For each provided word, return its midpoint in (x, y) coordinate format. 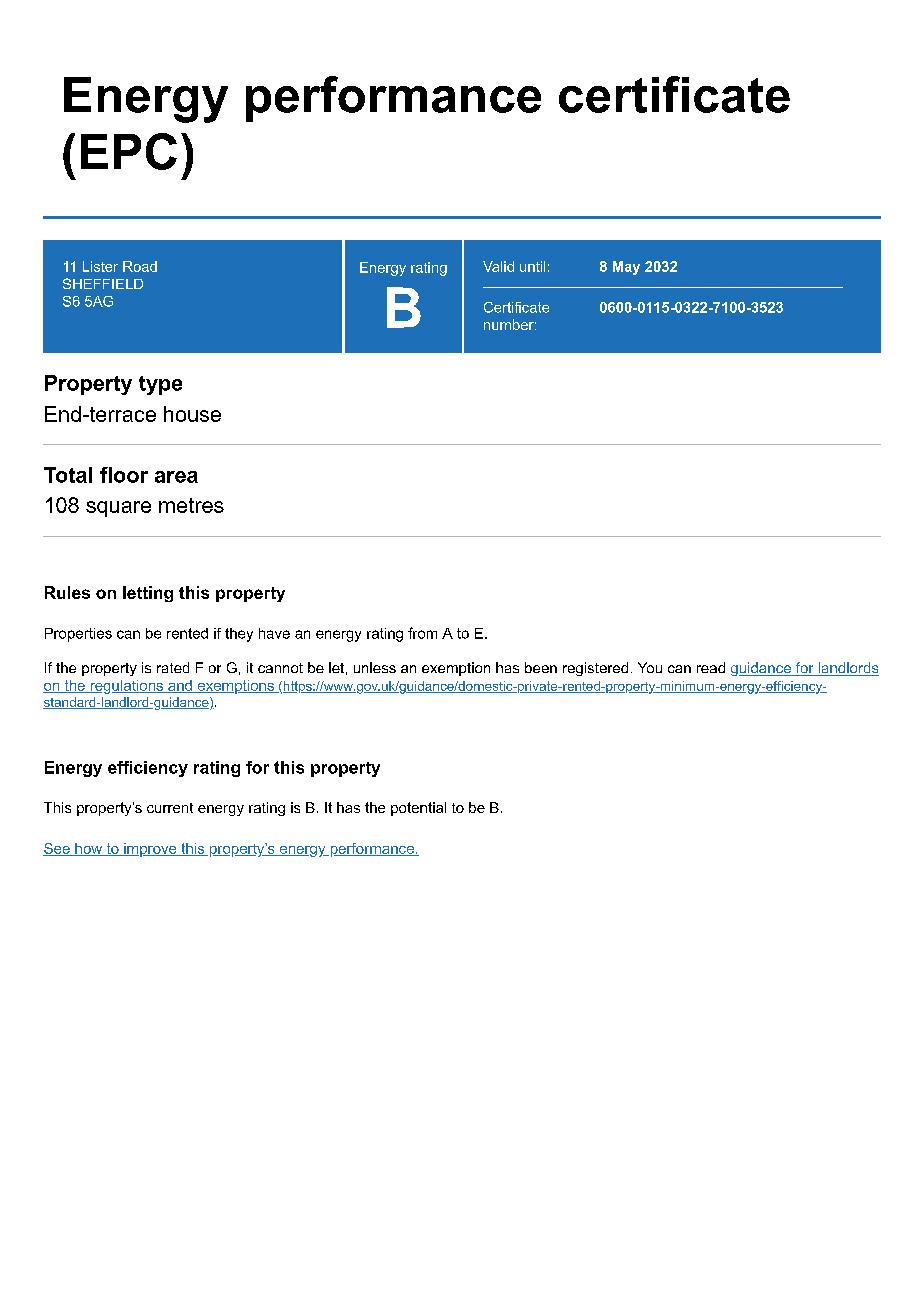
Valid (498, 266)
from (422, 633)
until (532, 266)
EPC (129, 151)
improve (150, 850)
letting (148, 594)
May (626, 268)
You (650, 667)
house (192, 414)
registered (595, 669)
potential (418, 809)
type (160, 385)
